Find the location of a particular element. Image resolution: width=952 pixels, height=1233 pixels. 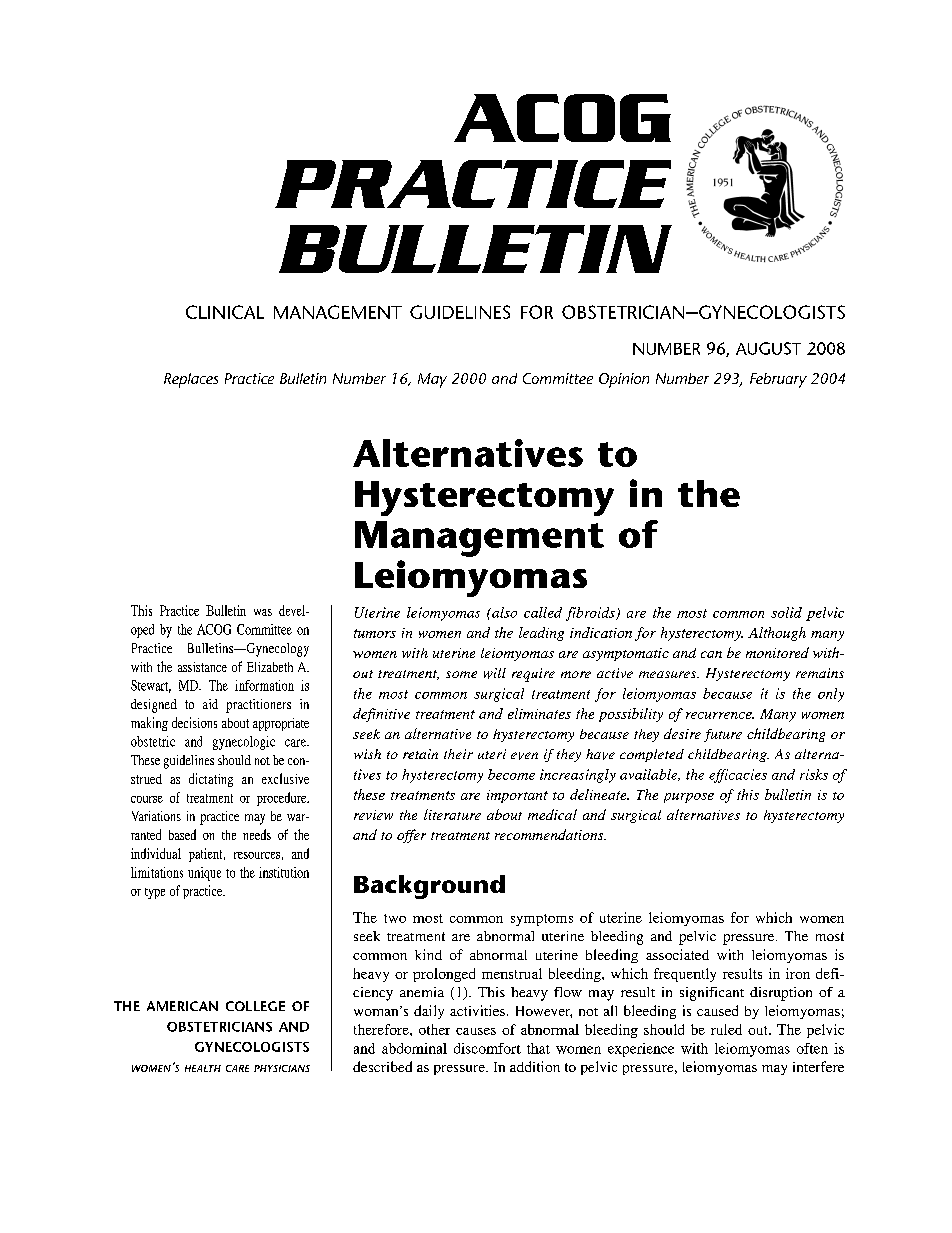

HEALTH is located at coordinates (203, 1068).
